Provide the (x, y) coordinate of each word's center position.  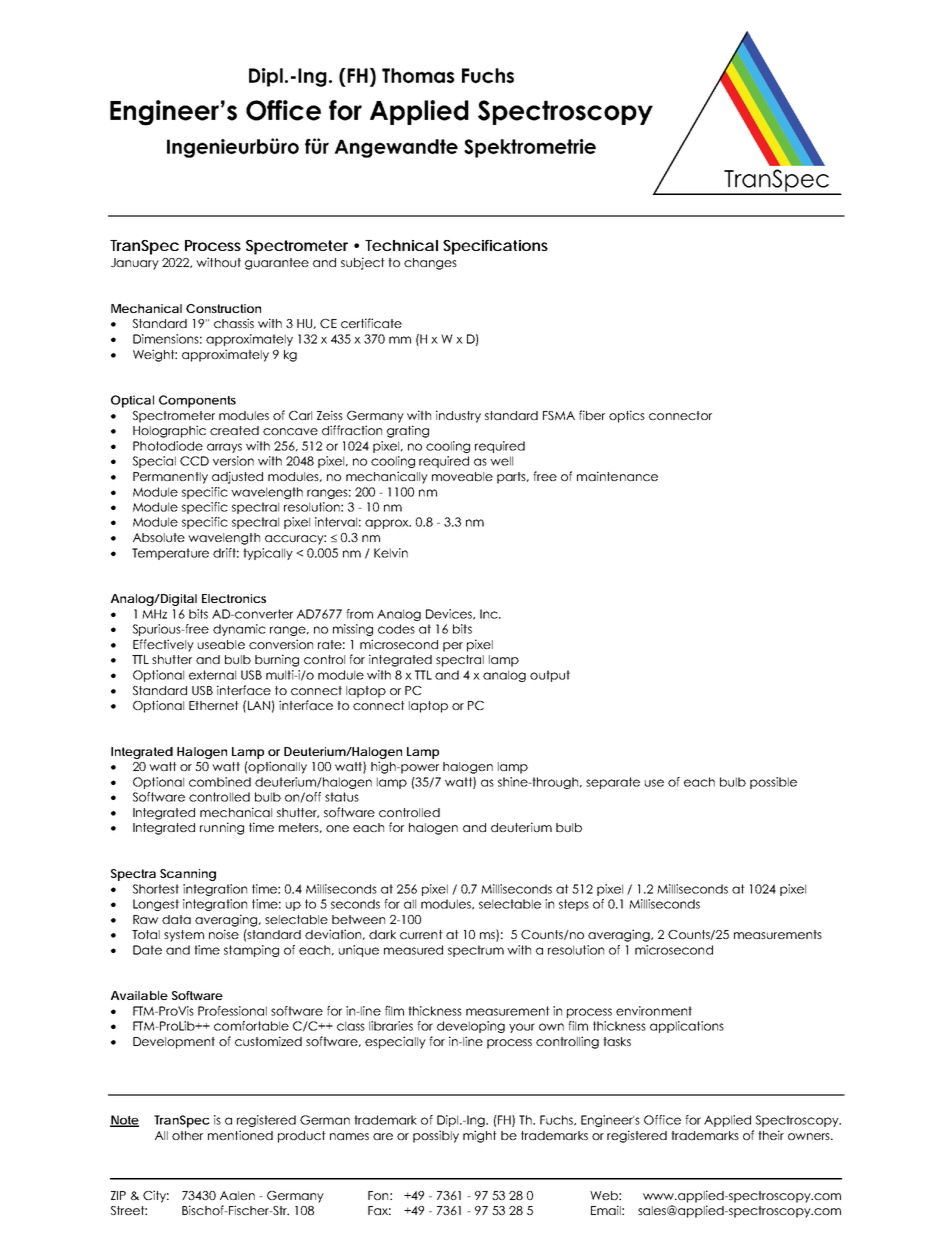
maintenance (617, 476)
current (421, 934)
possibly (436, 1136)
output (550, 676)
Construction (223, 308)
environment (654, 1011)
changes (430, 264)
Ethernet (214, 705)
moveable (462, 476)
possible (773, 783)
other (187, 1135)
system (184, 936)
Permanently (170, 478)
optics (627, 416)
